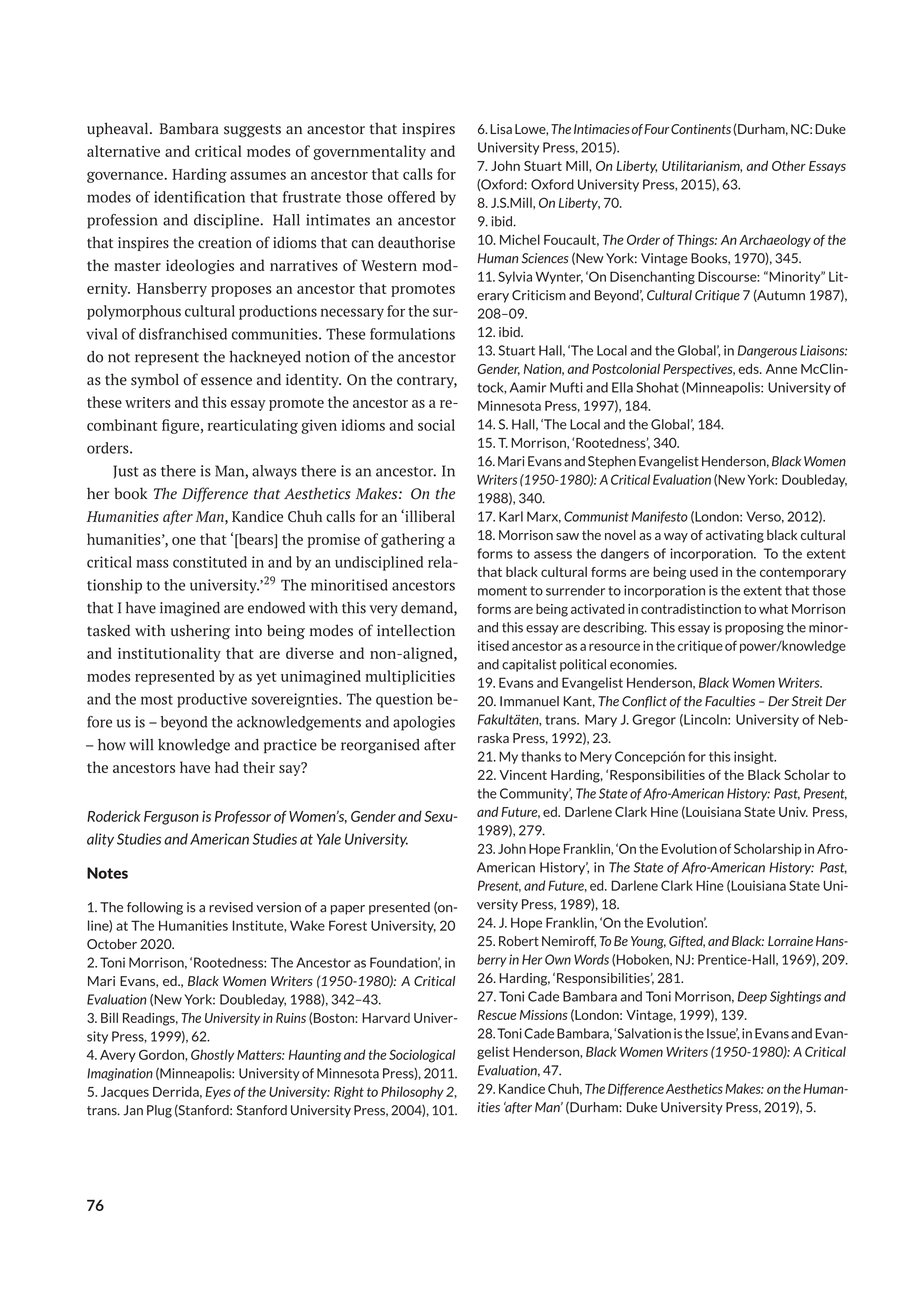  Describe the element at coordinates (789, 166) in the screenshot. I see `Other` at that location.
